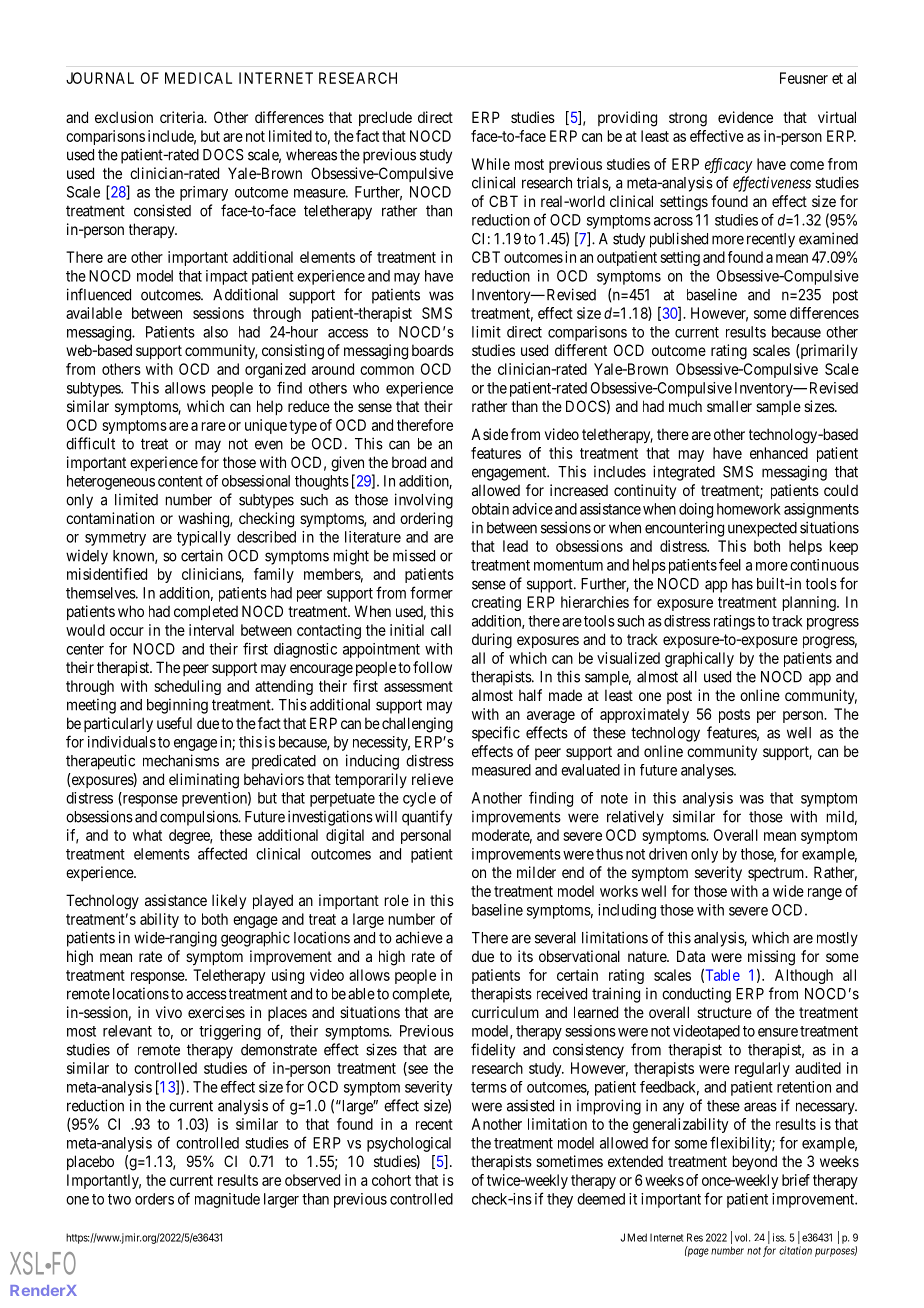 Image resolution: width=924 pixels, height=1308 pixels. Describe the element at coordinates (183, 117) in the screenshot. I see `criteria` at that location.
